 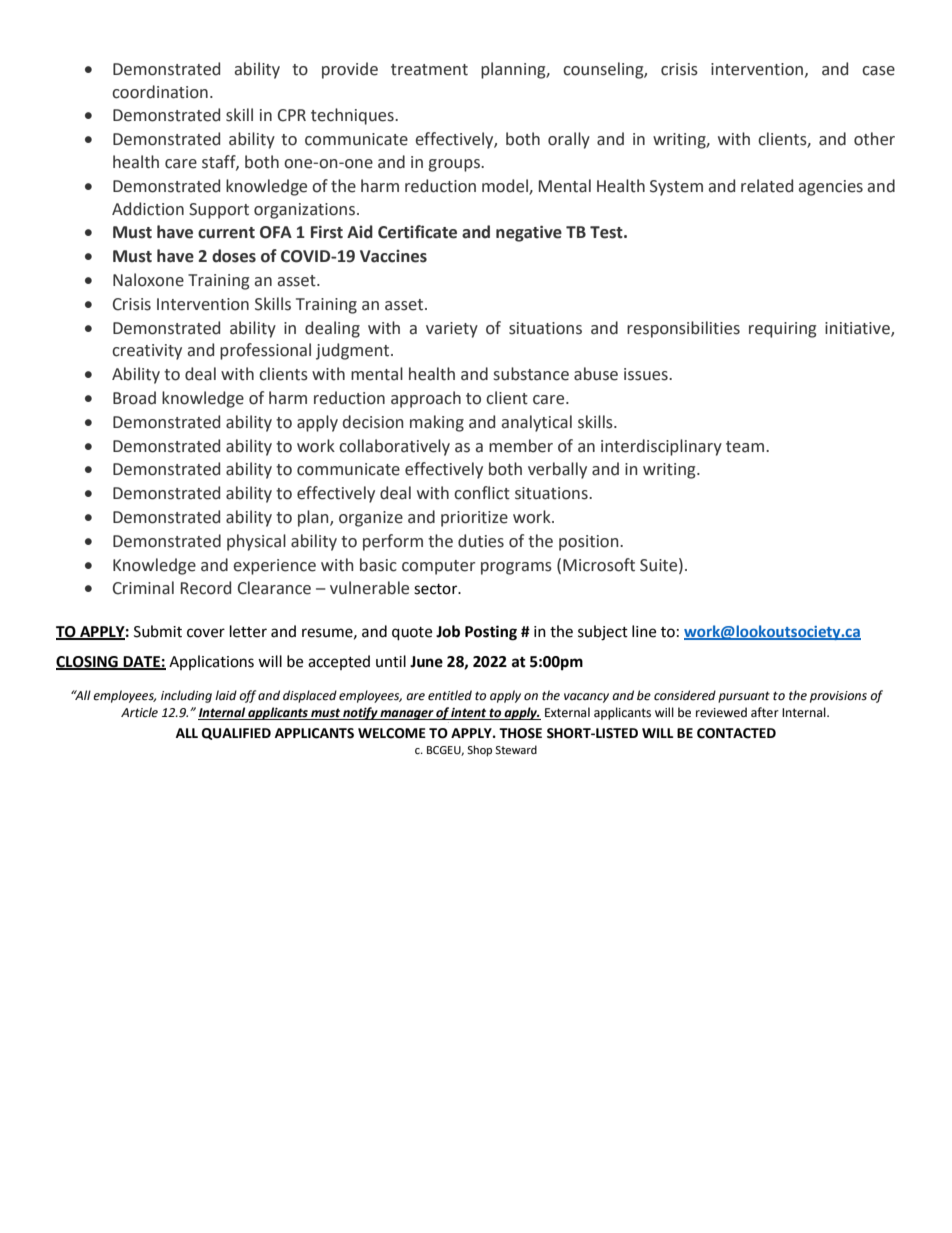 I want to click on THOSE, so click(x=520, y=733).
